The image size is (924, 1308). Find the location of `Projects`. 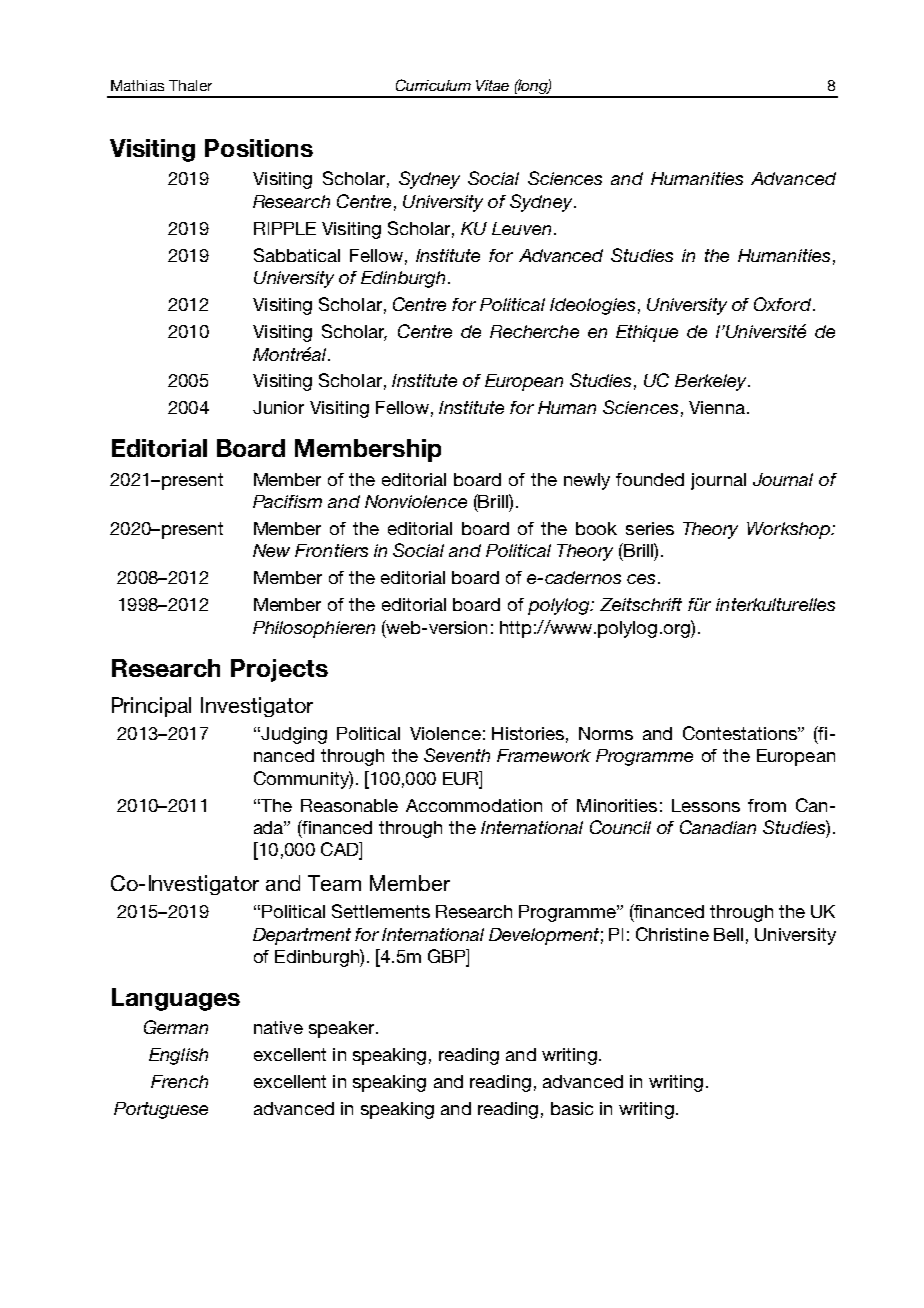

Projects is located at coordinates (279, 670).
